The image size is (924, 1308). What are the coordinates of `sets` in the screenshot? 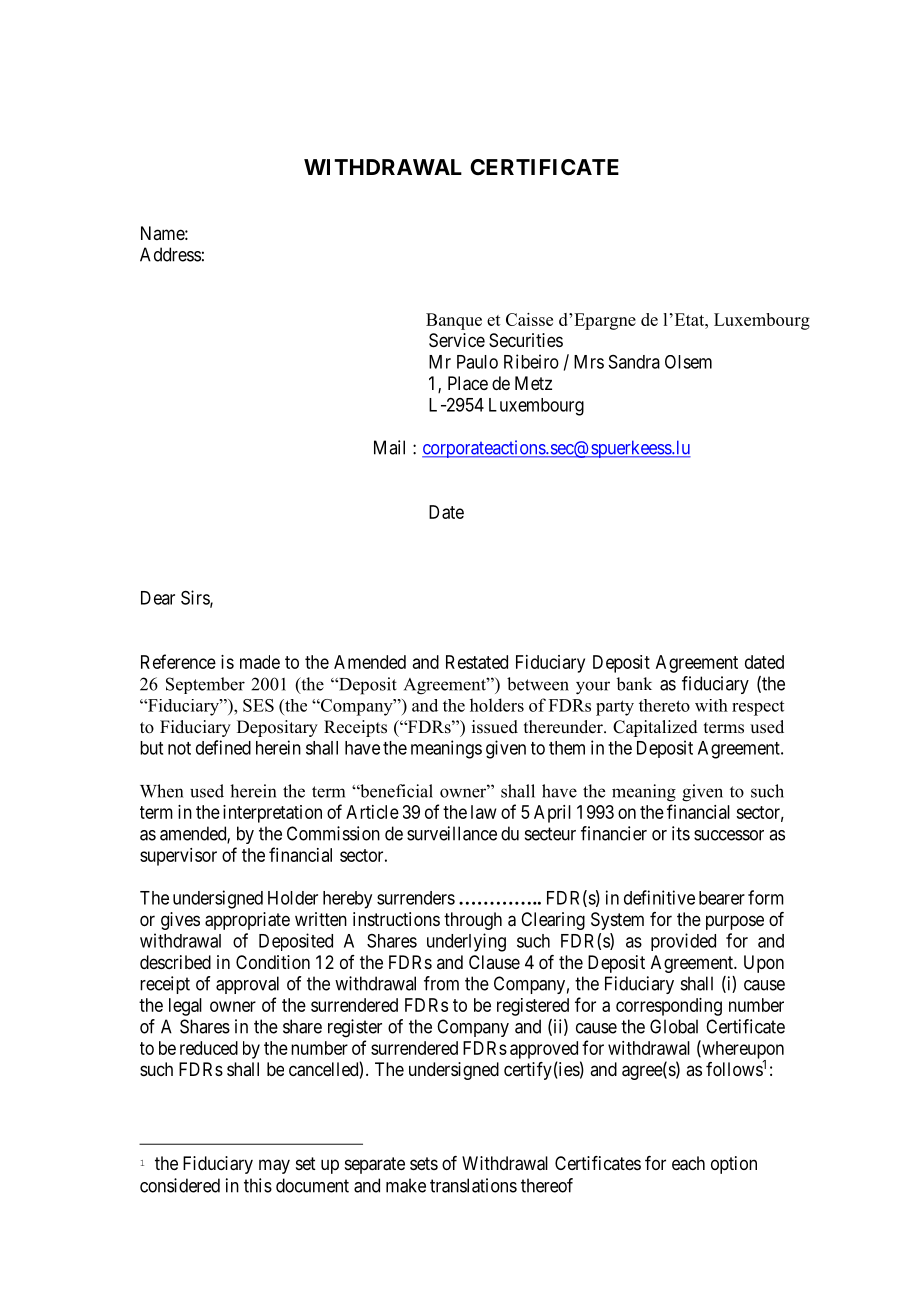 It's located at (424, 1163).
